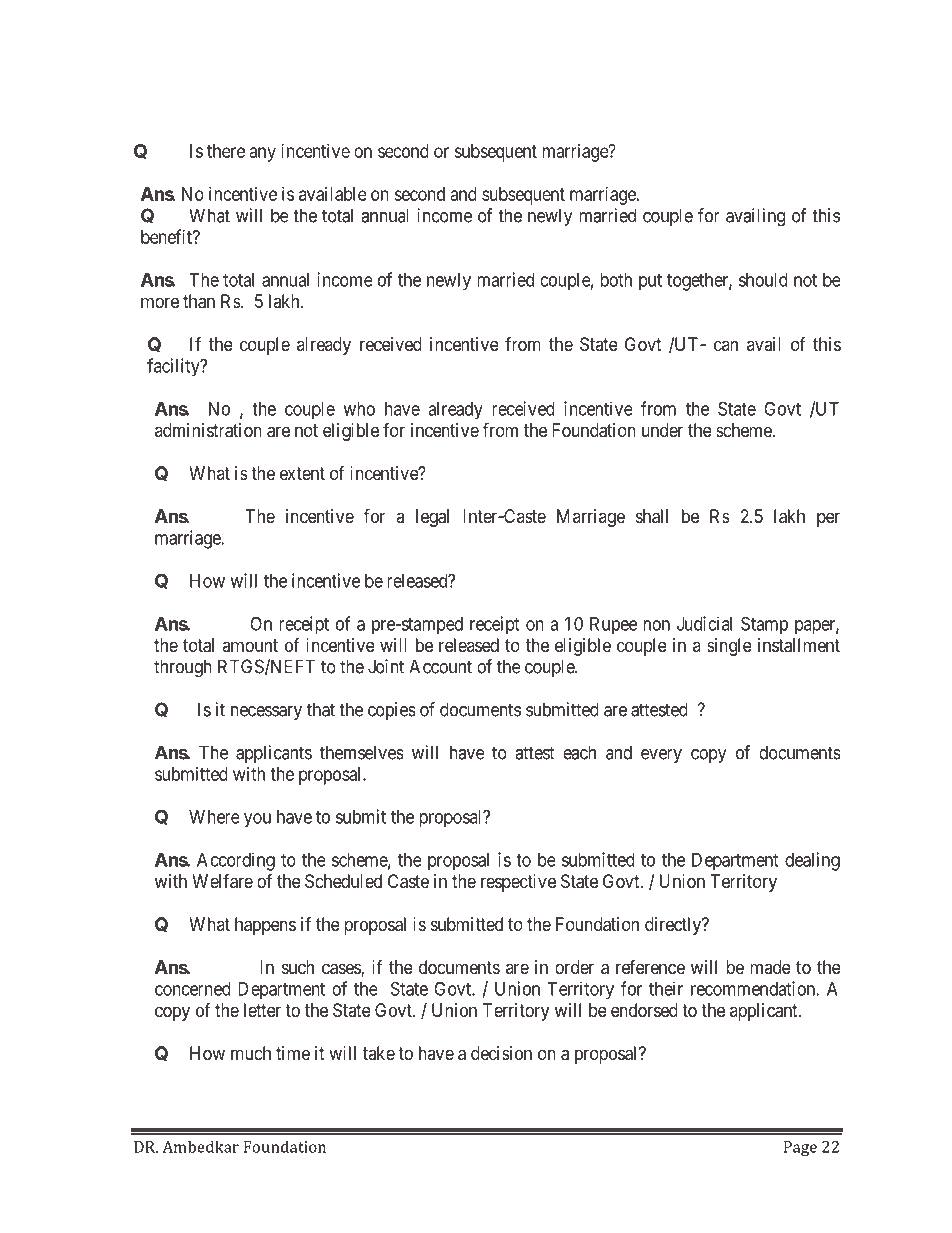 Image resolution: width=952 pixels, height=1233 pixels. What do you see at coordinates (222, 881) in the screenshot?
I see `Welfare` at bounding box center [222, 881].
